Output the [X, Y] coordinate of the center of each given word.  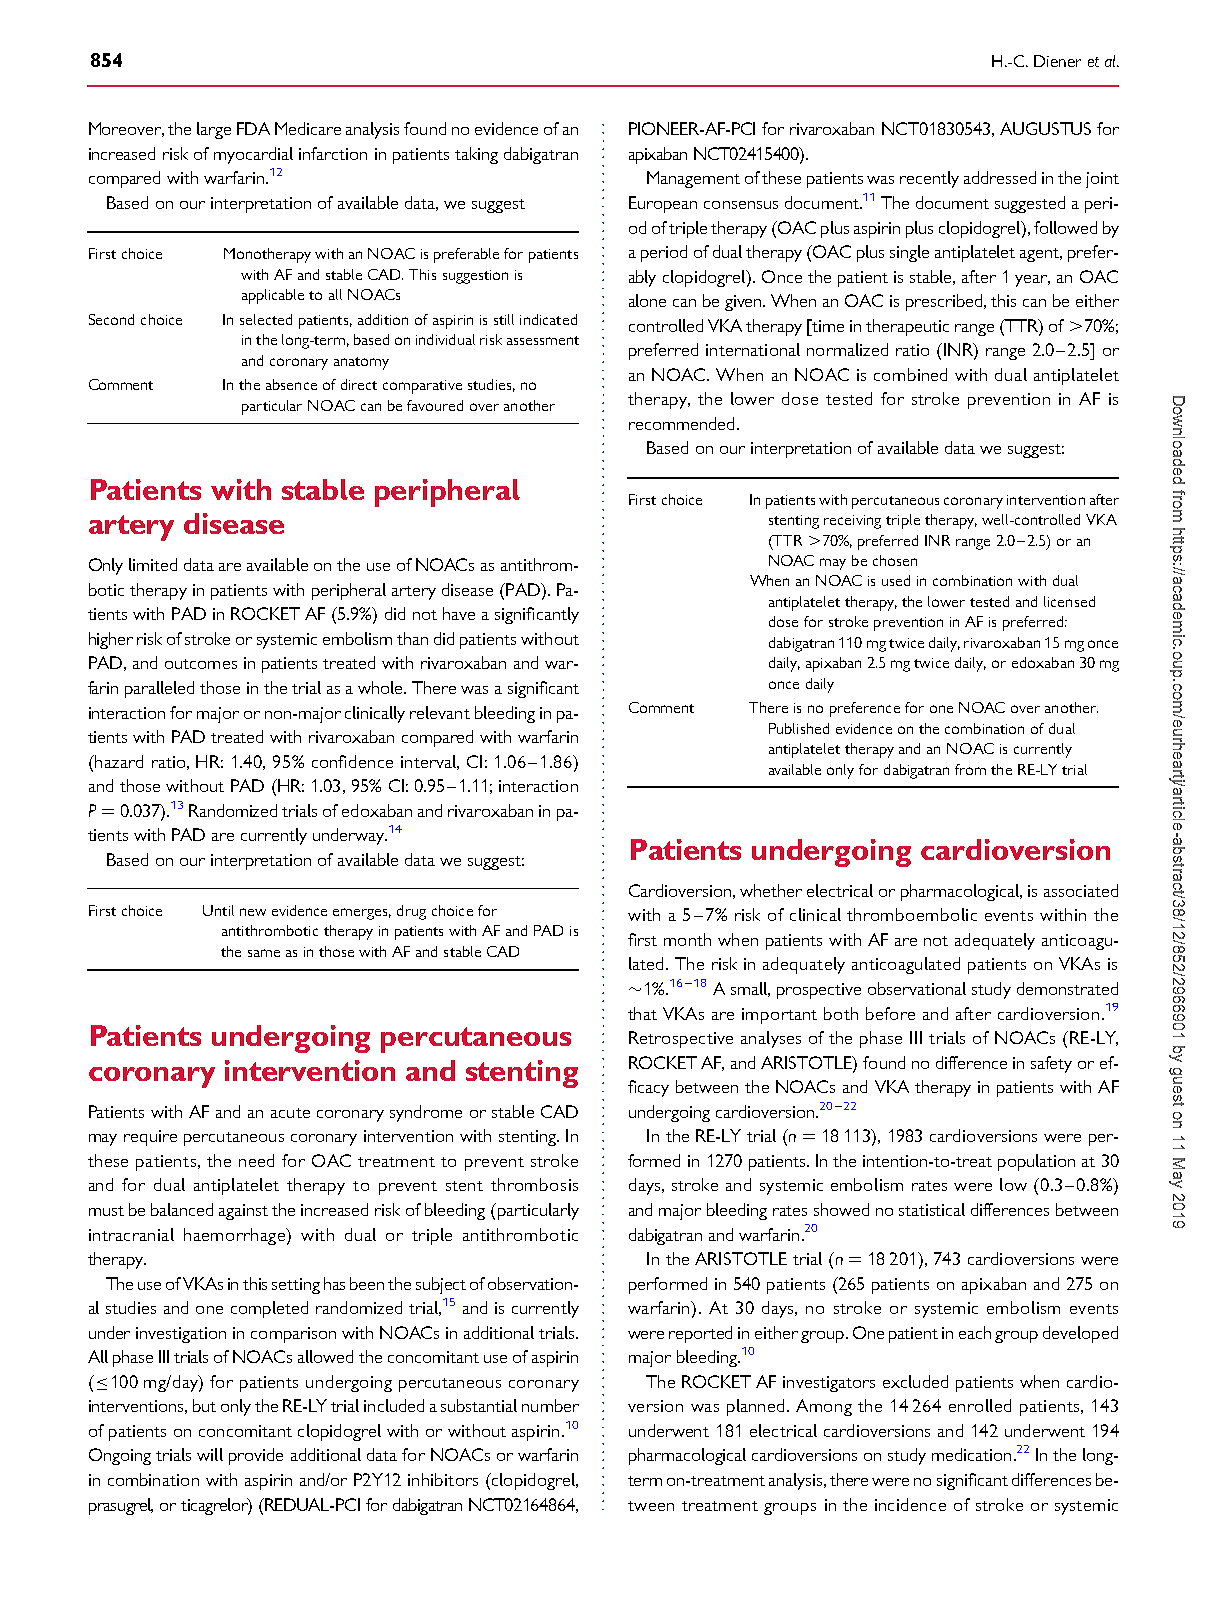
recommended [681, 423]
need [256, 1160]
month [687, 939]
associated [1081, 890]
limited [153, 564]
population [1036, 1162]
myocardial [253, 155]
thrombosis [534, 1184]
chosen [895, 560]
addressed [1000, 177]
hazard [118, 761]
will [210, 1454]
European [663, 204]
